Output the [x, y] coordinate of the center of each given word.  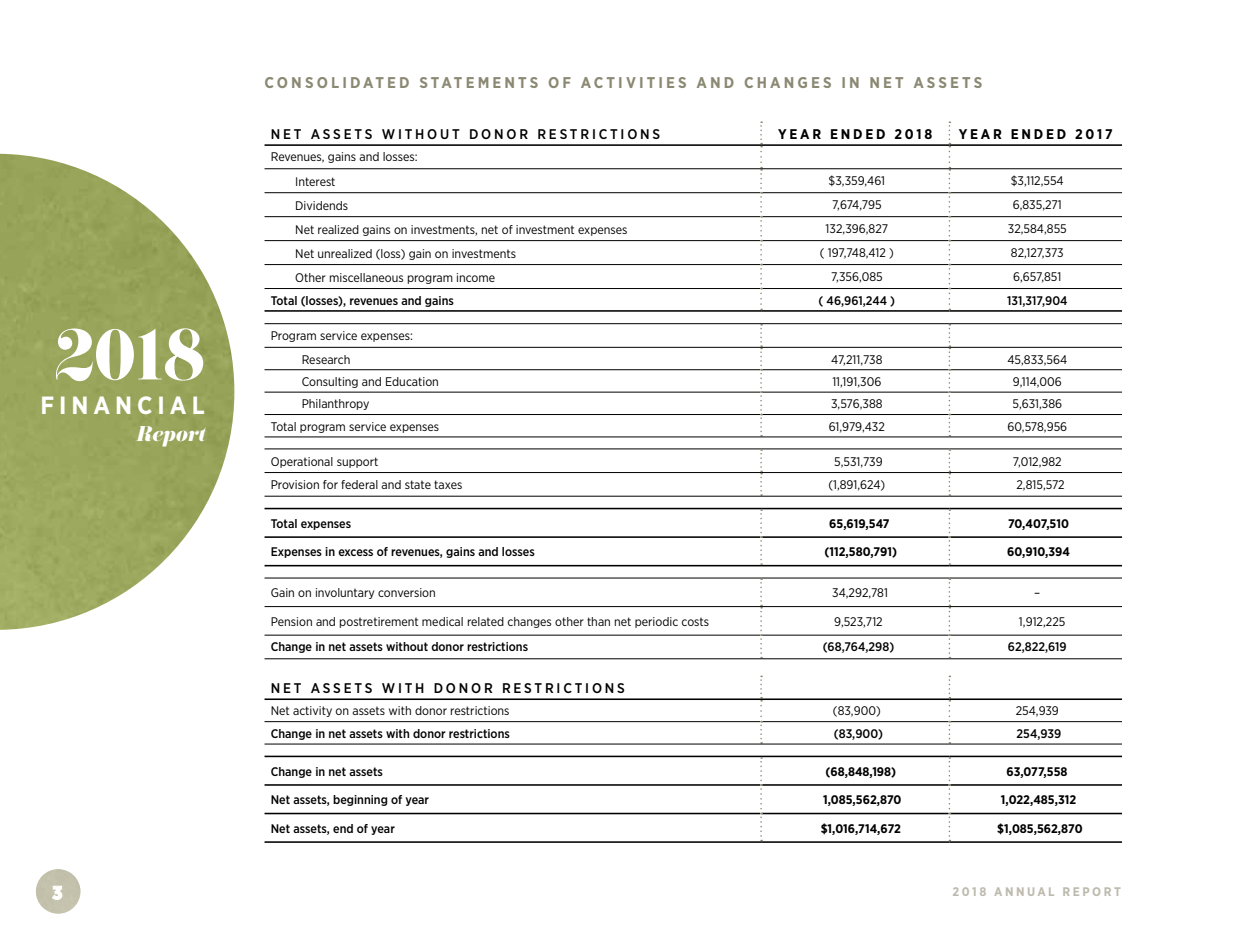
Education [412, 381]
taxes [448, 484]
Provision [295, 484]
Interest [315, 181]
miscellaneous [366, 277]
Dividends [322, 205]
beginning [360, 800]
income [476, 277]
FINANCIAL [123, 405]
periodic [656, 622]
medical [442, 621]
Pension [291, 621]
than [598, 621]
